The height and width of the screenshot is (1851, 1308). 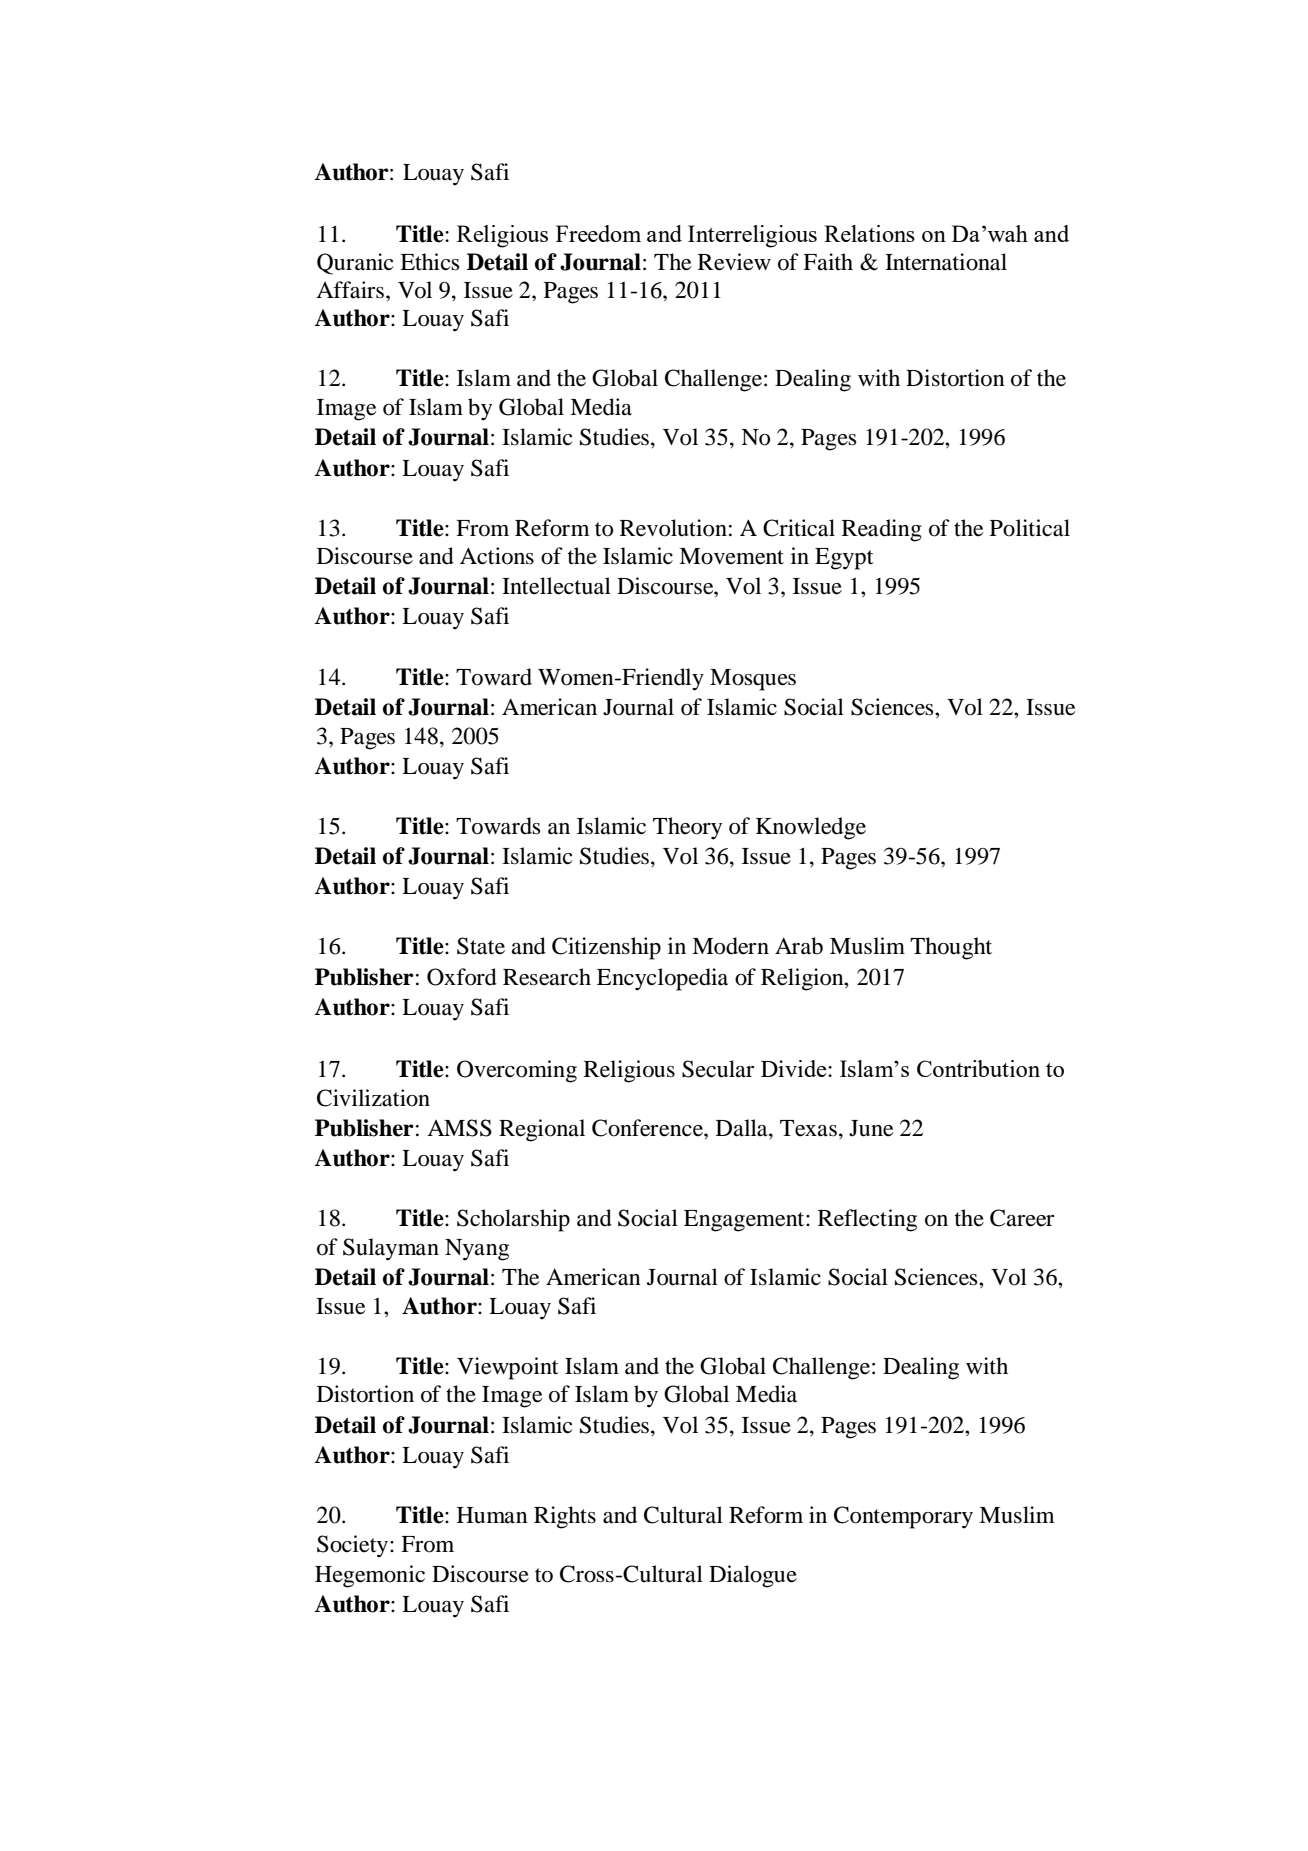 What do you see at coordinates (429, 262) in the screenshot?
I see `Ethics` at bounding box center [429, 262].
